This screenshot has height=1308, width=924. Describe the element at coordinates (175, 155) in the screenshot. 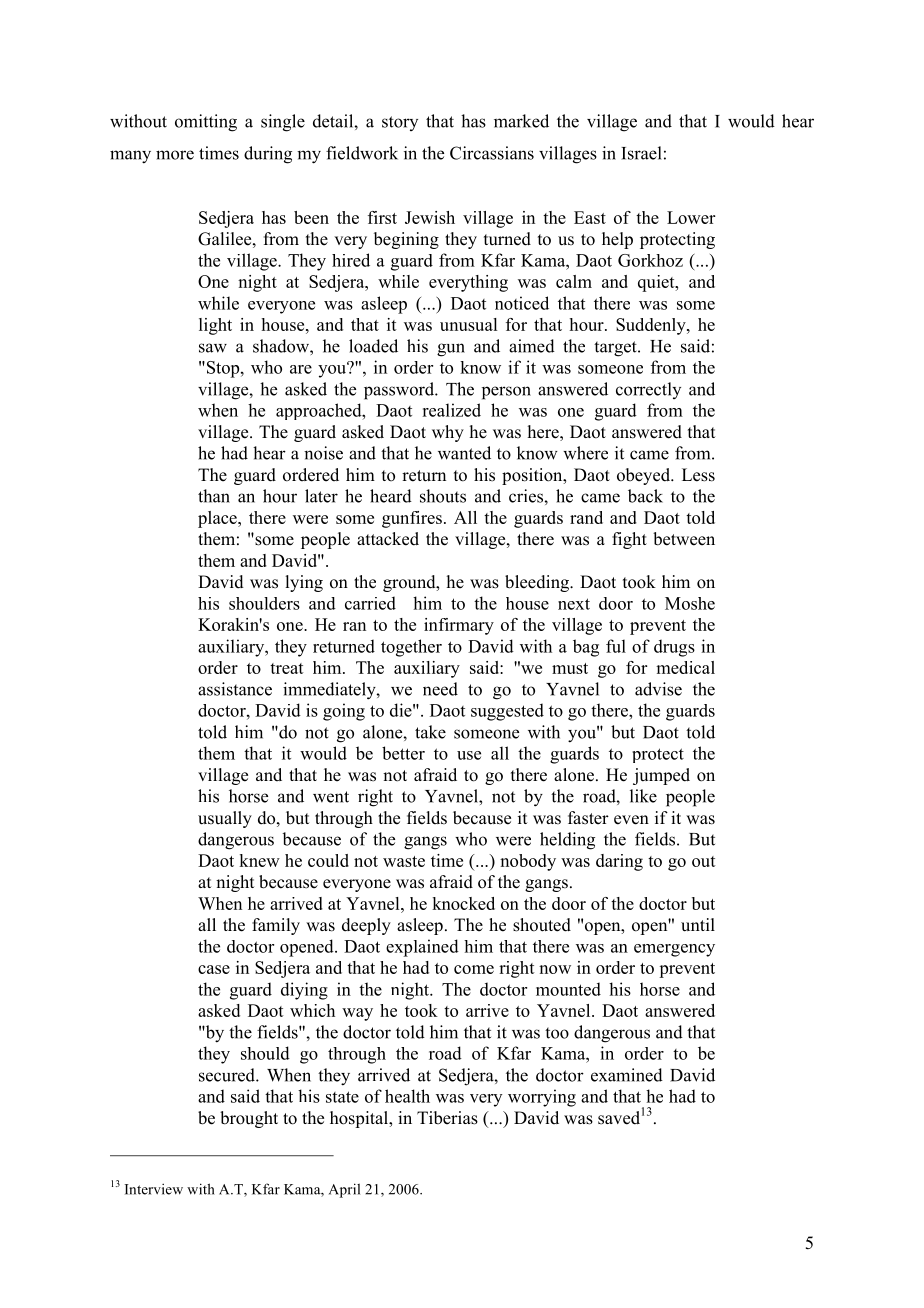

I see `more` at that location.
